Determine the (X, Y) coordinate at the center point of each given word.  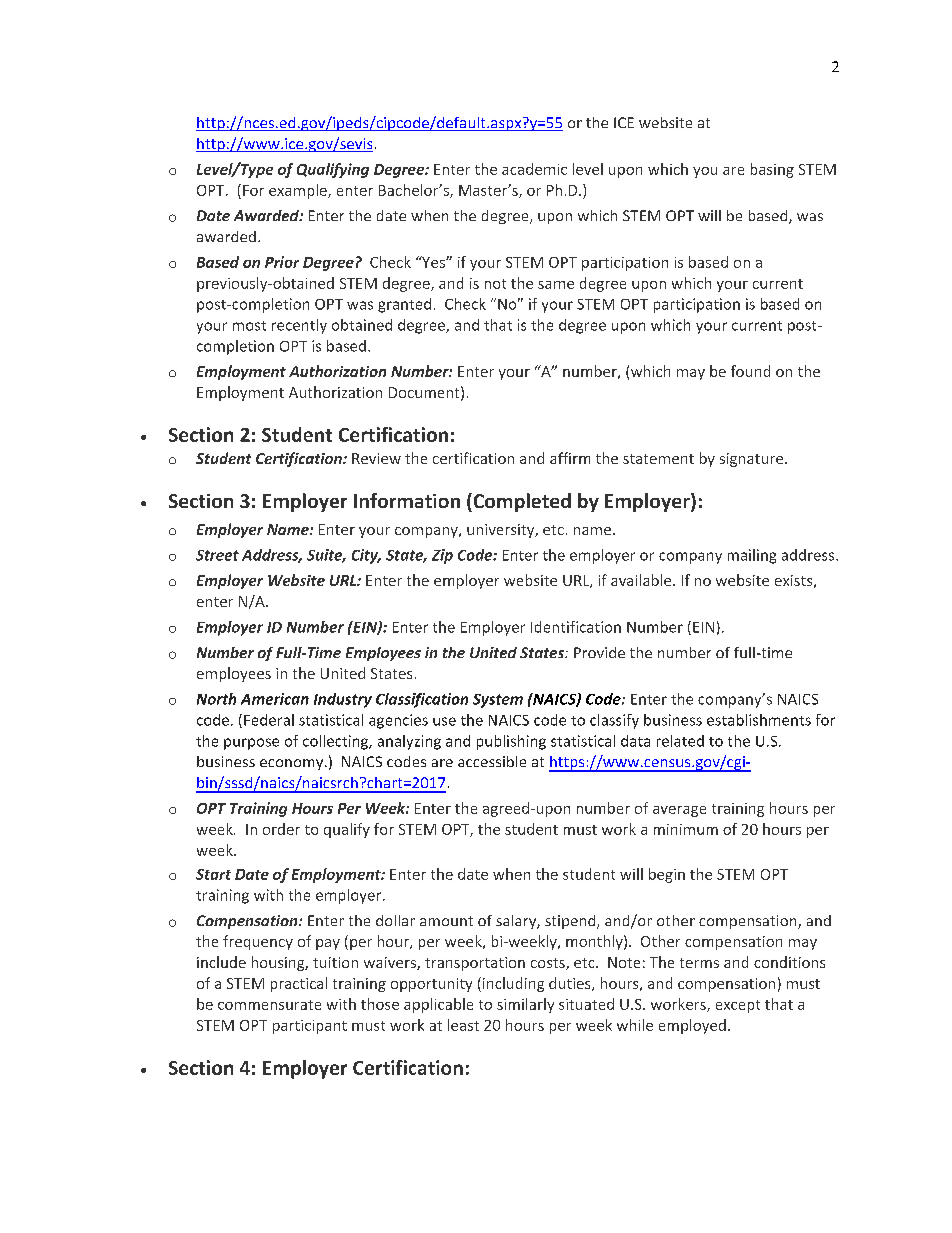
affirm (570, 458)
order (281, 829)
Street (217, 555)
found (750, 371)
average (679, 811)
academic (534, 169)
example (299, 191)
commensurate (269, 1005)
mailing (752, 556)
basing (772, 170)
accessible (492, 761)
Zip (442, 556)
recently (299, 326)
